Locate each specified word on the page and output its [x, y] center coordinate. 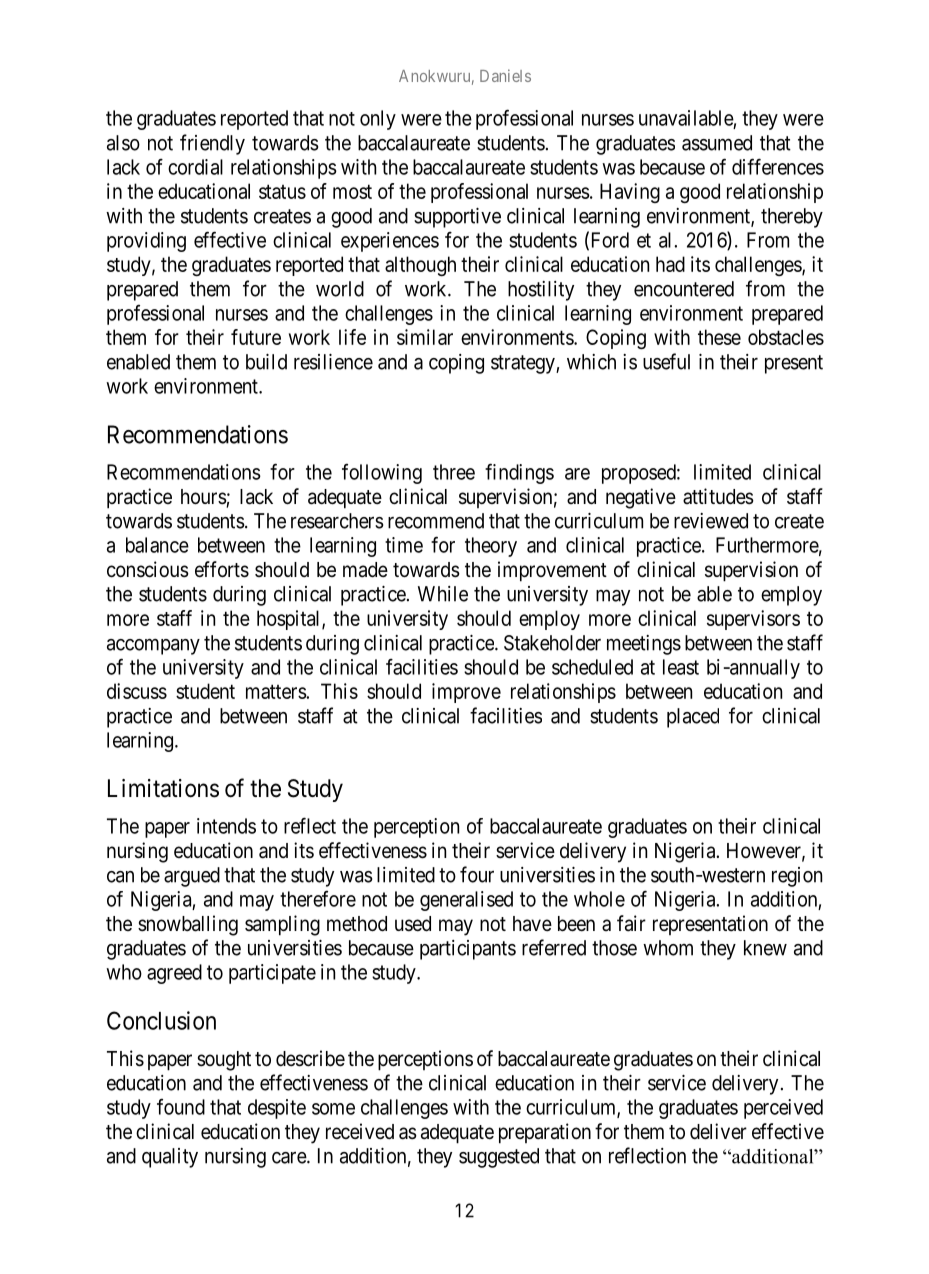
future [256, 337]
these [719, 337]
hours [204, 498]
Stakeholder [552, 643]
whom [668, 948]
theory [491, 547]
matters [276, 691]
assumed [717, 143]
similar [425, 337]
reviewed [711, 521]
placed [693, 718]
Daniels [505, 75]
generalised [466, 901]
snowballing [188, 925]
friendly [212, 144]
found [181, 1106]
